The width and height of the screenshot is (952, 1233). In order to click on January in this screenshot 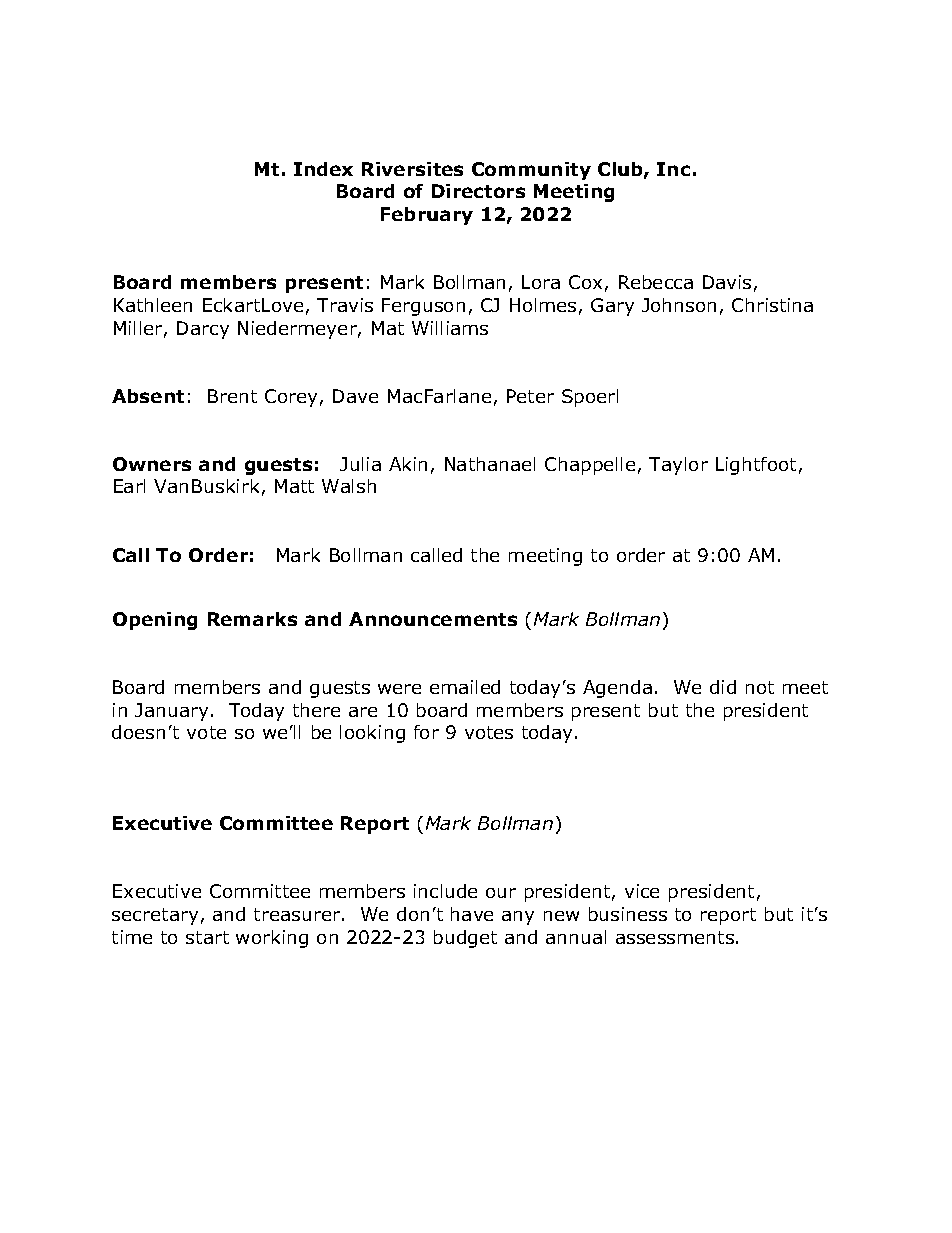, I will do `click(171, 712)`.
